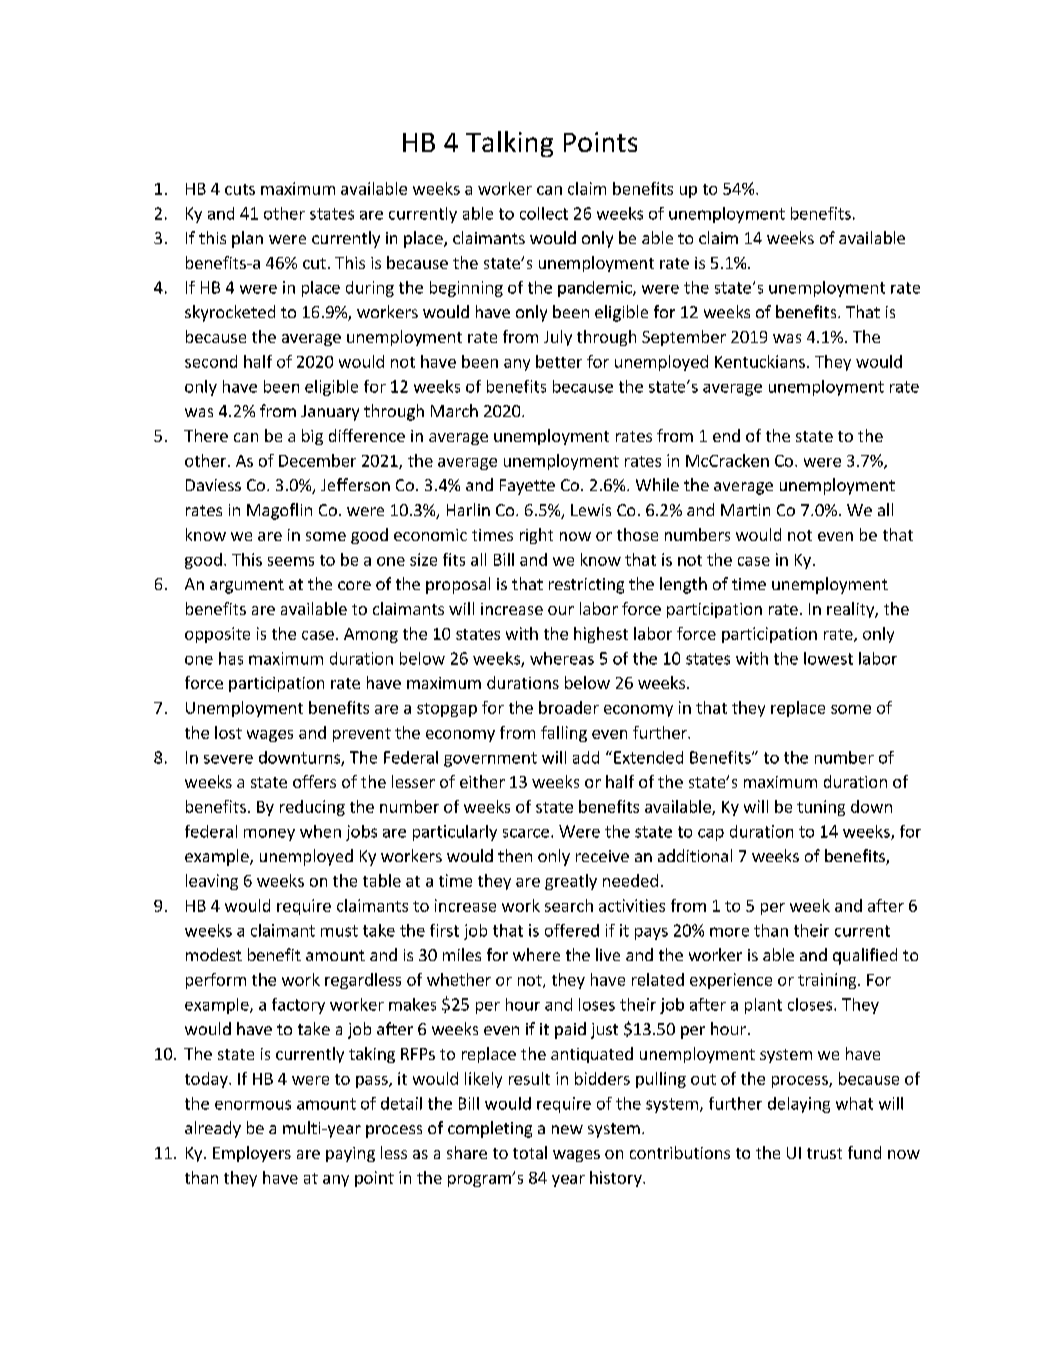 This screenshot has width=1044, height=1351. Describe the element at coordinates (684, 338) in the screenshot. I see `September` at that location.
